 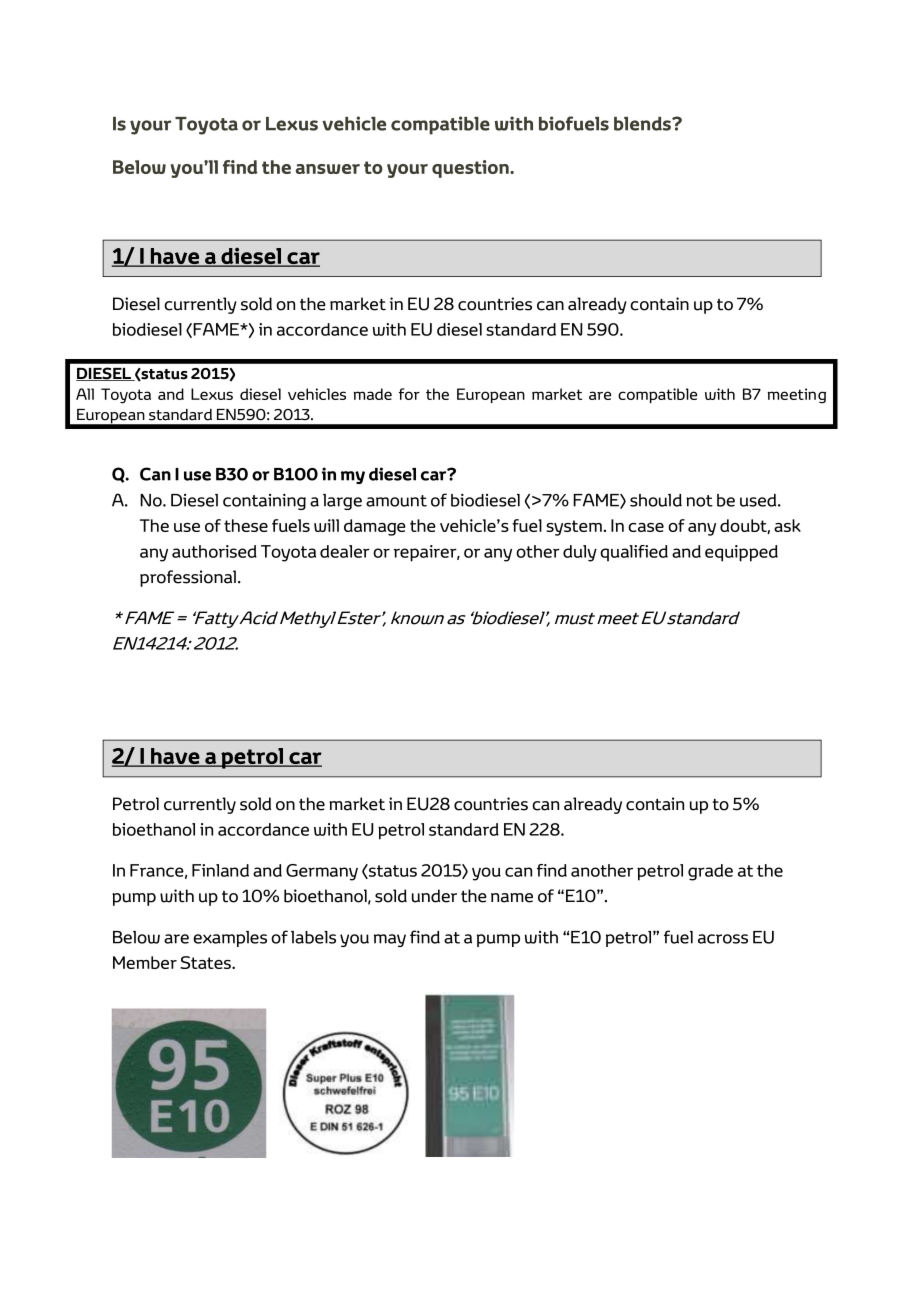 I want to click on All, so click(x=85, y=394).
